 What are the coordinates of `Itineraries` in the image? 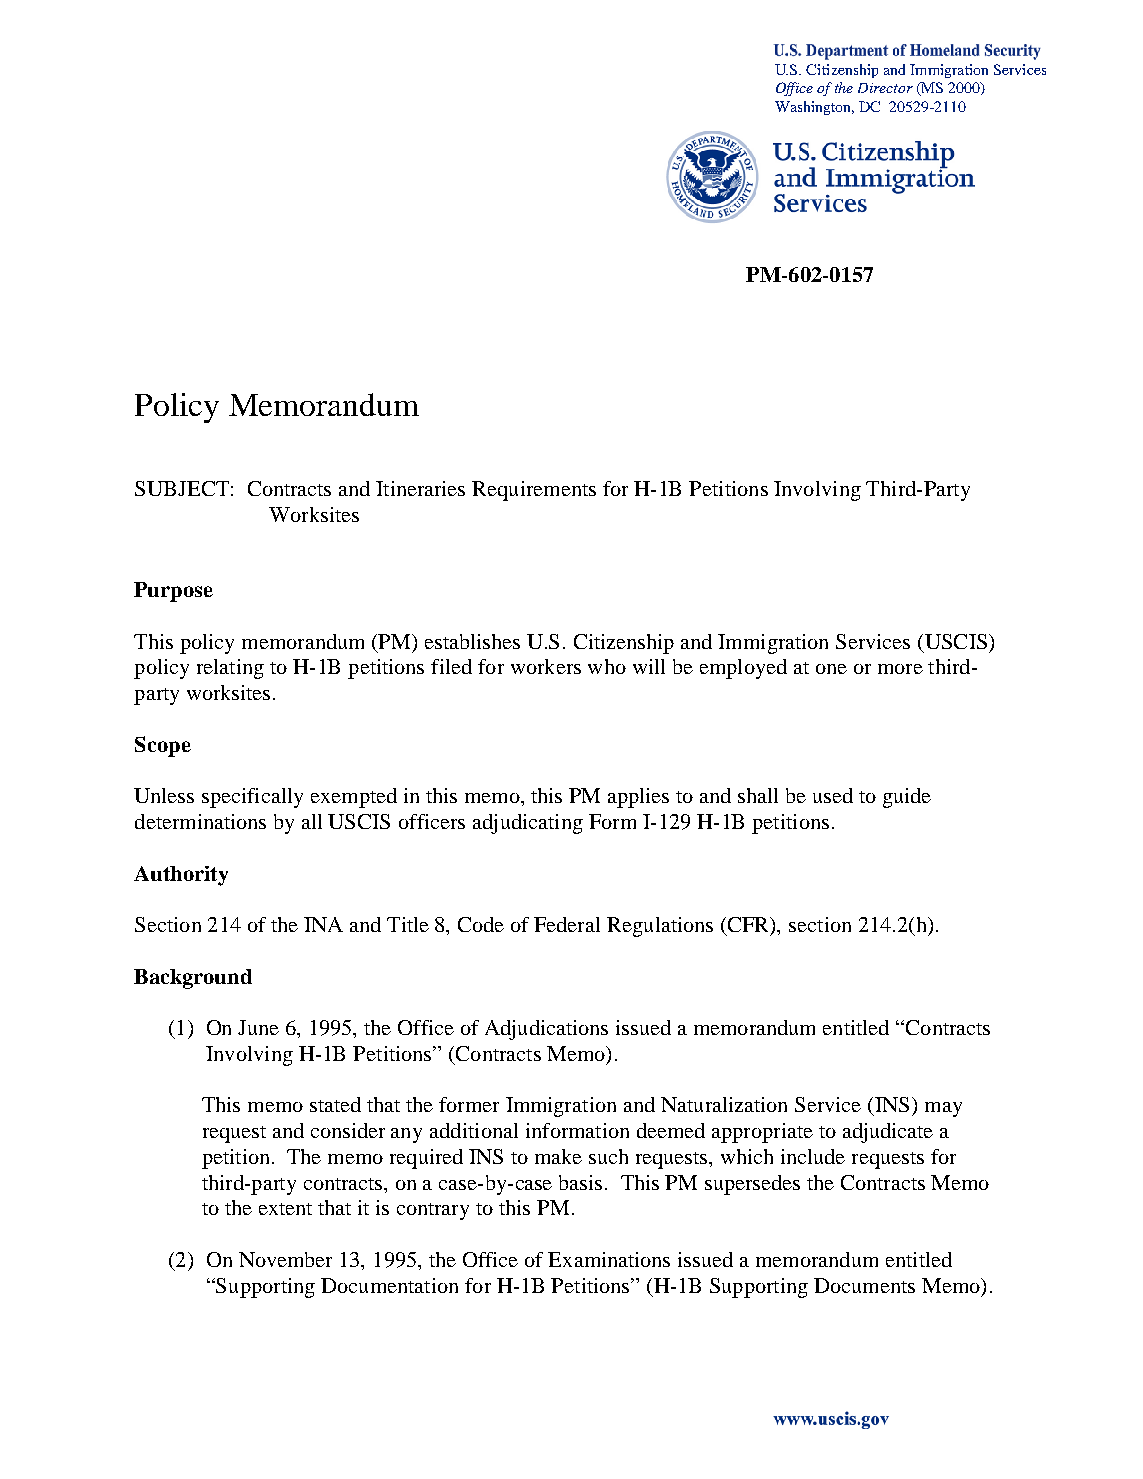 It's located at (420, 488).
